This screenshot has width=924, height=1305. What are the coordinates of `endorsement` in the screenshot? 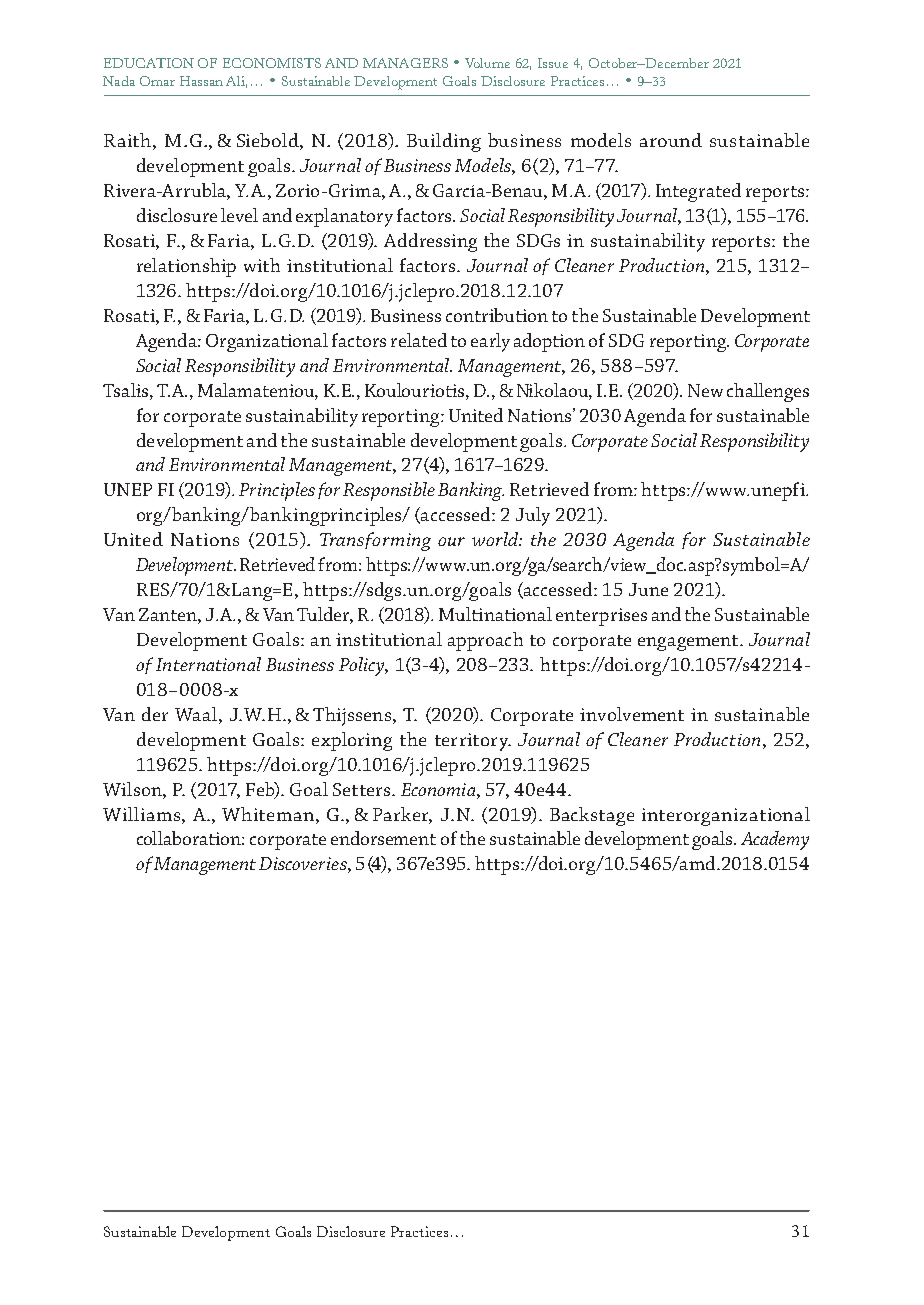 It's located at (383, 838).
